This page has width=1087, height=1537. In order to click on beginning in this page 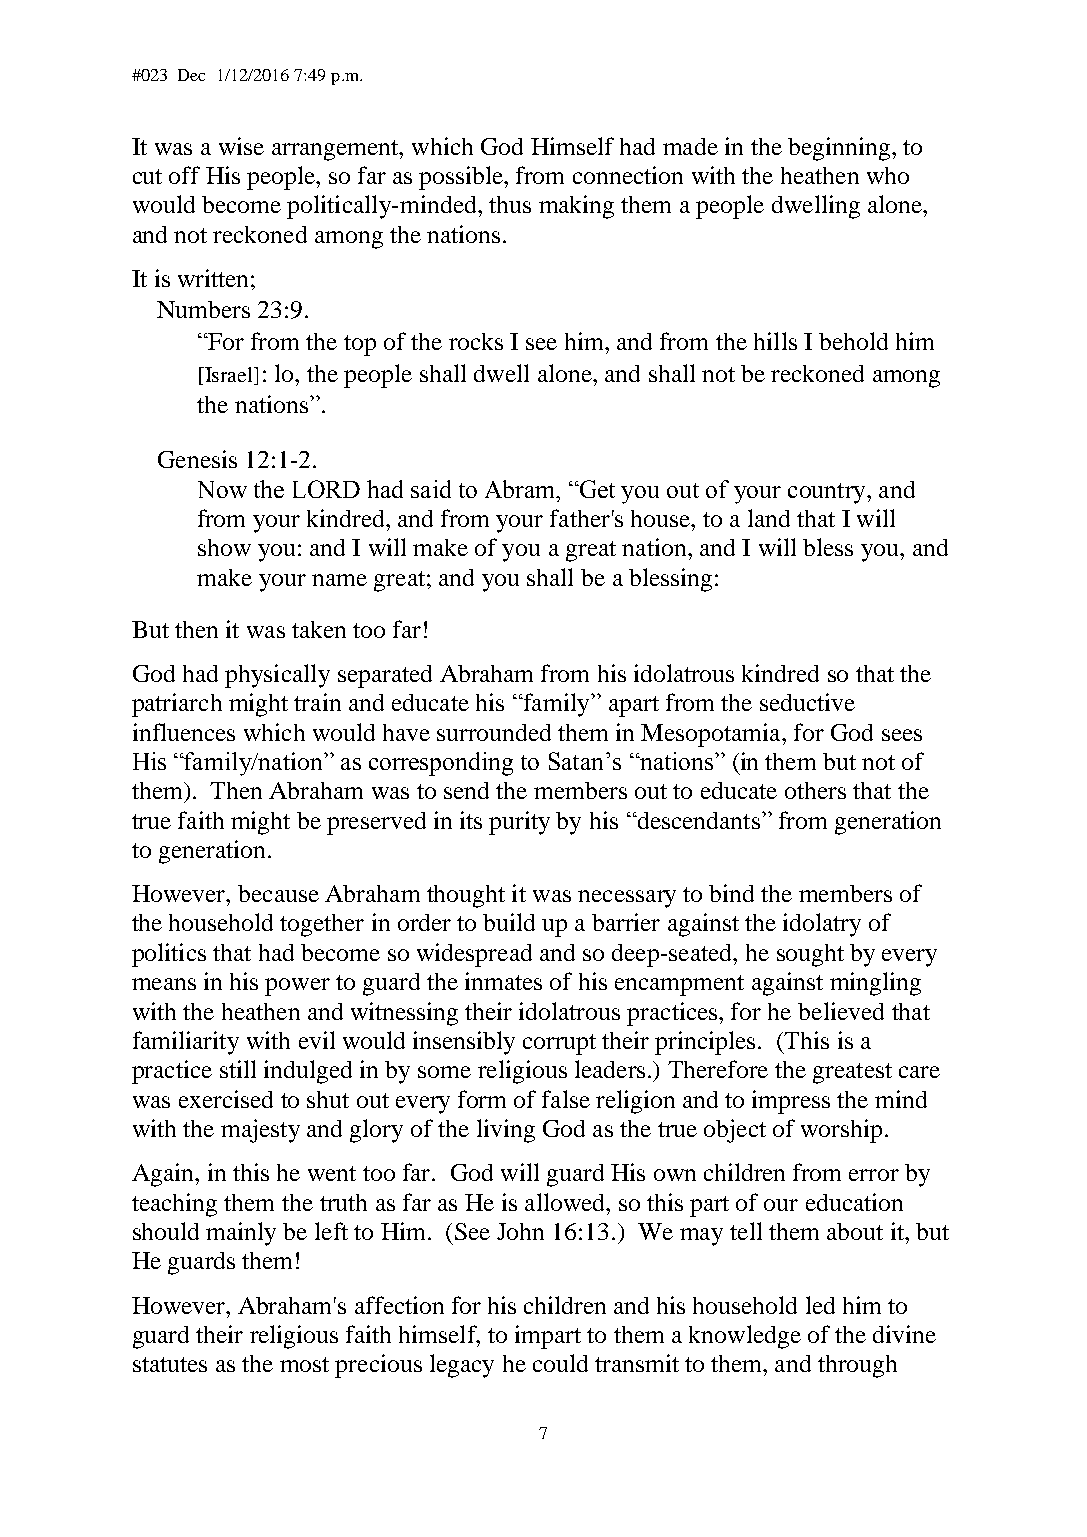, I will do `click(839, 149)`.
